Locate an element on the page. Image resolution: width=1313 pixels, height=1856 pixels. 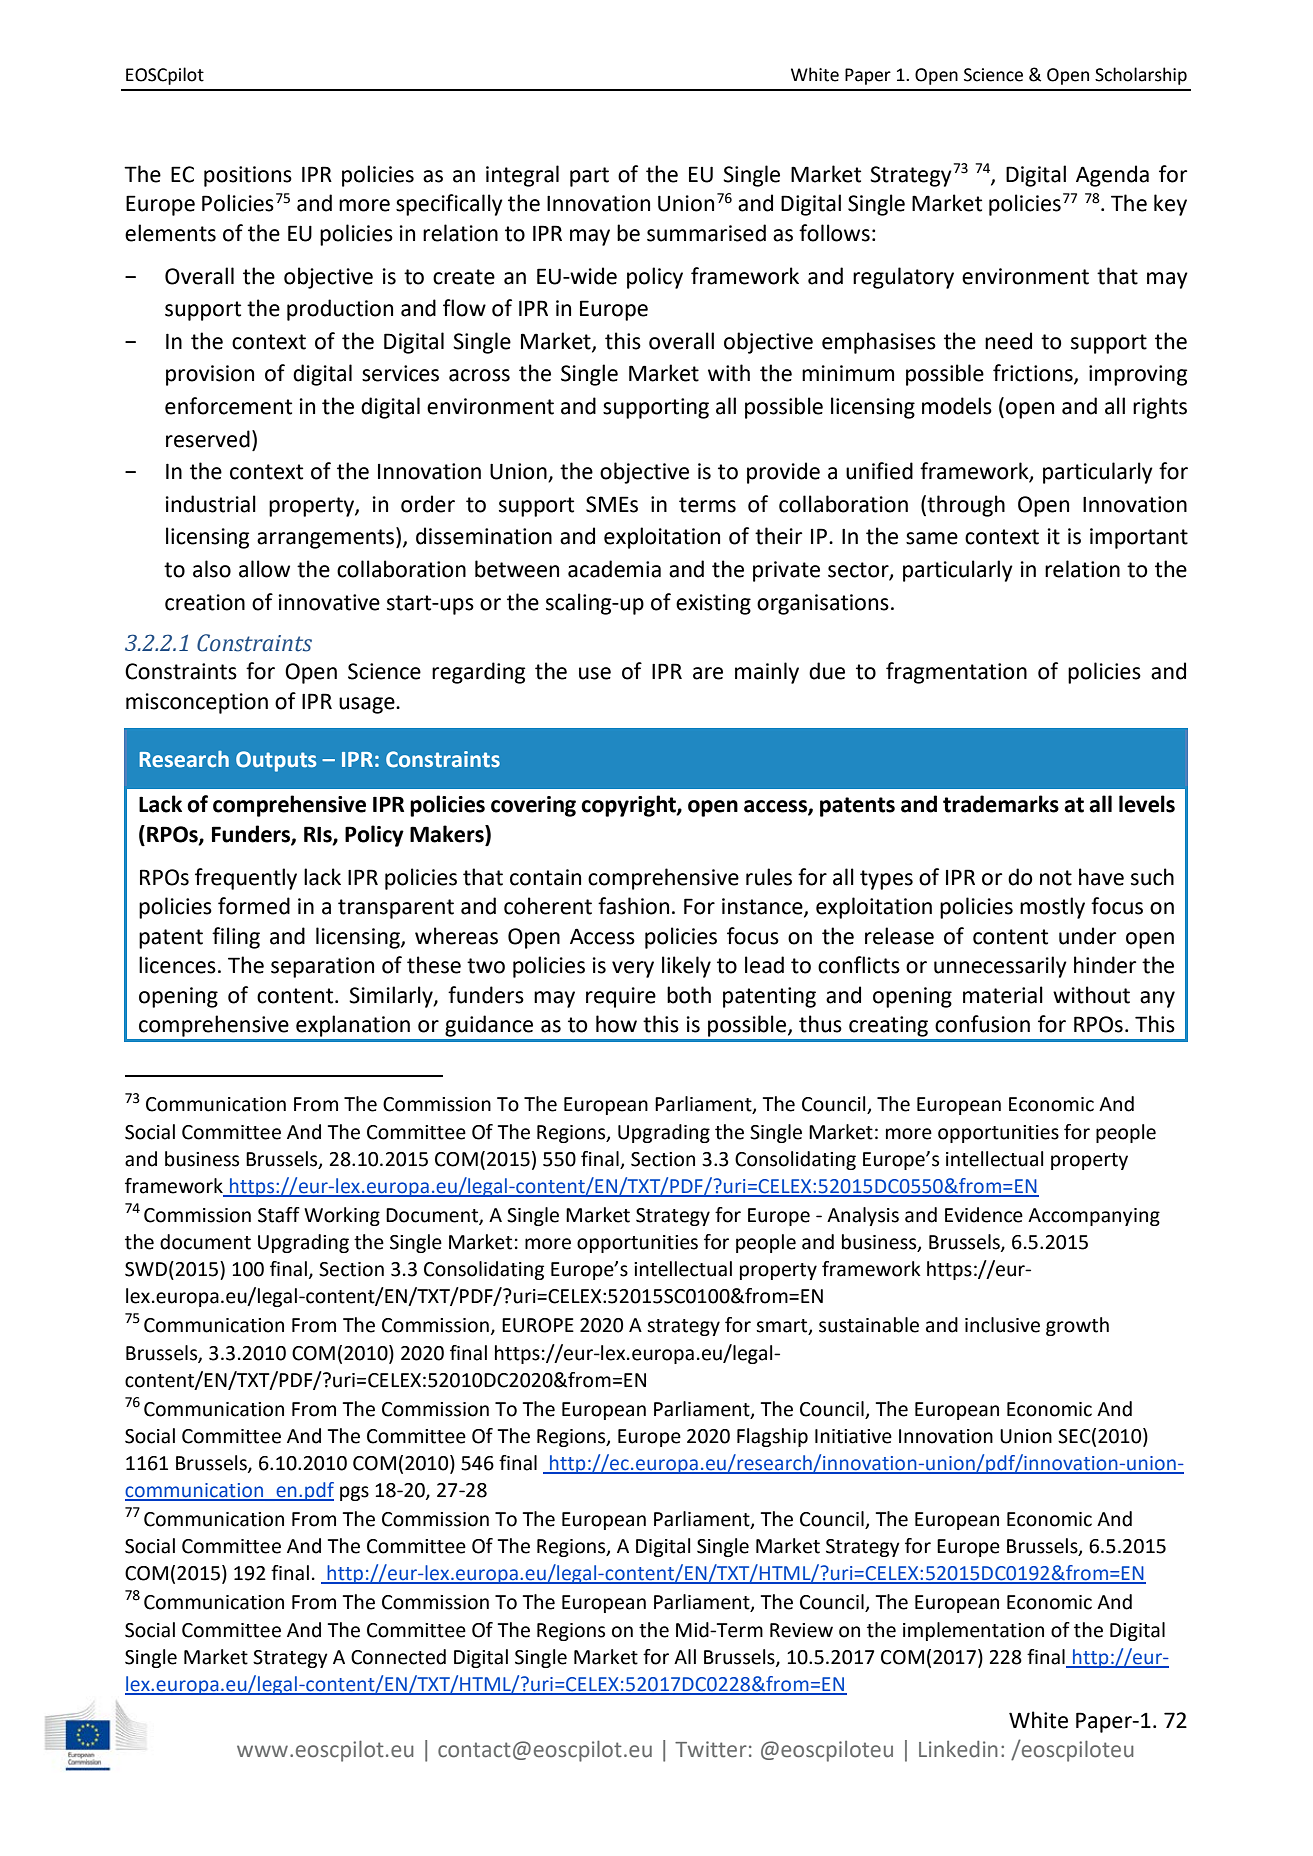
mostly is located at coordinates (1052, 908).
